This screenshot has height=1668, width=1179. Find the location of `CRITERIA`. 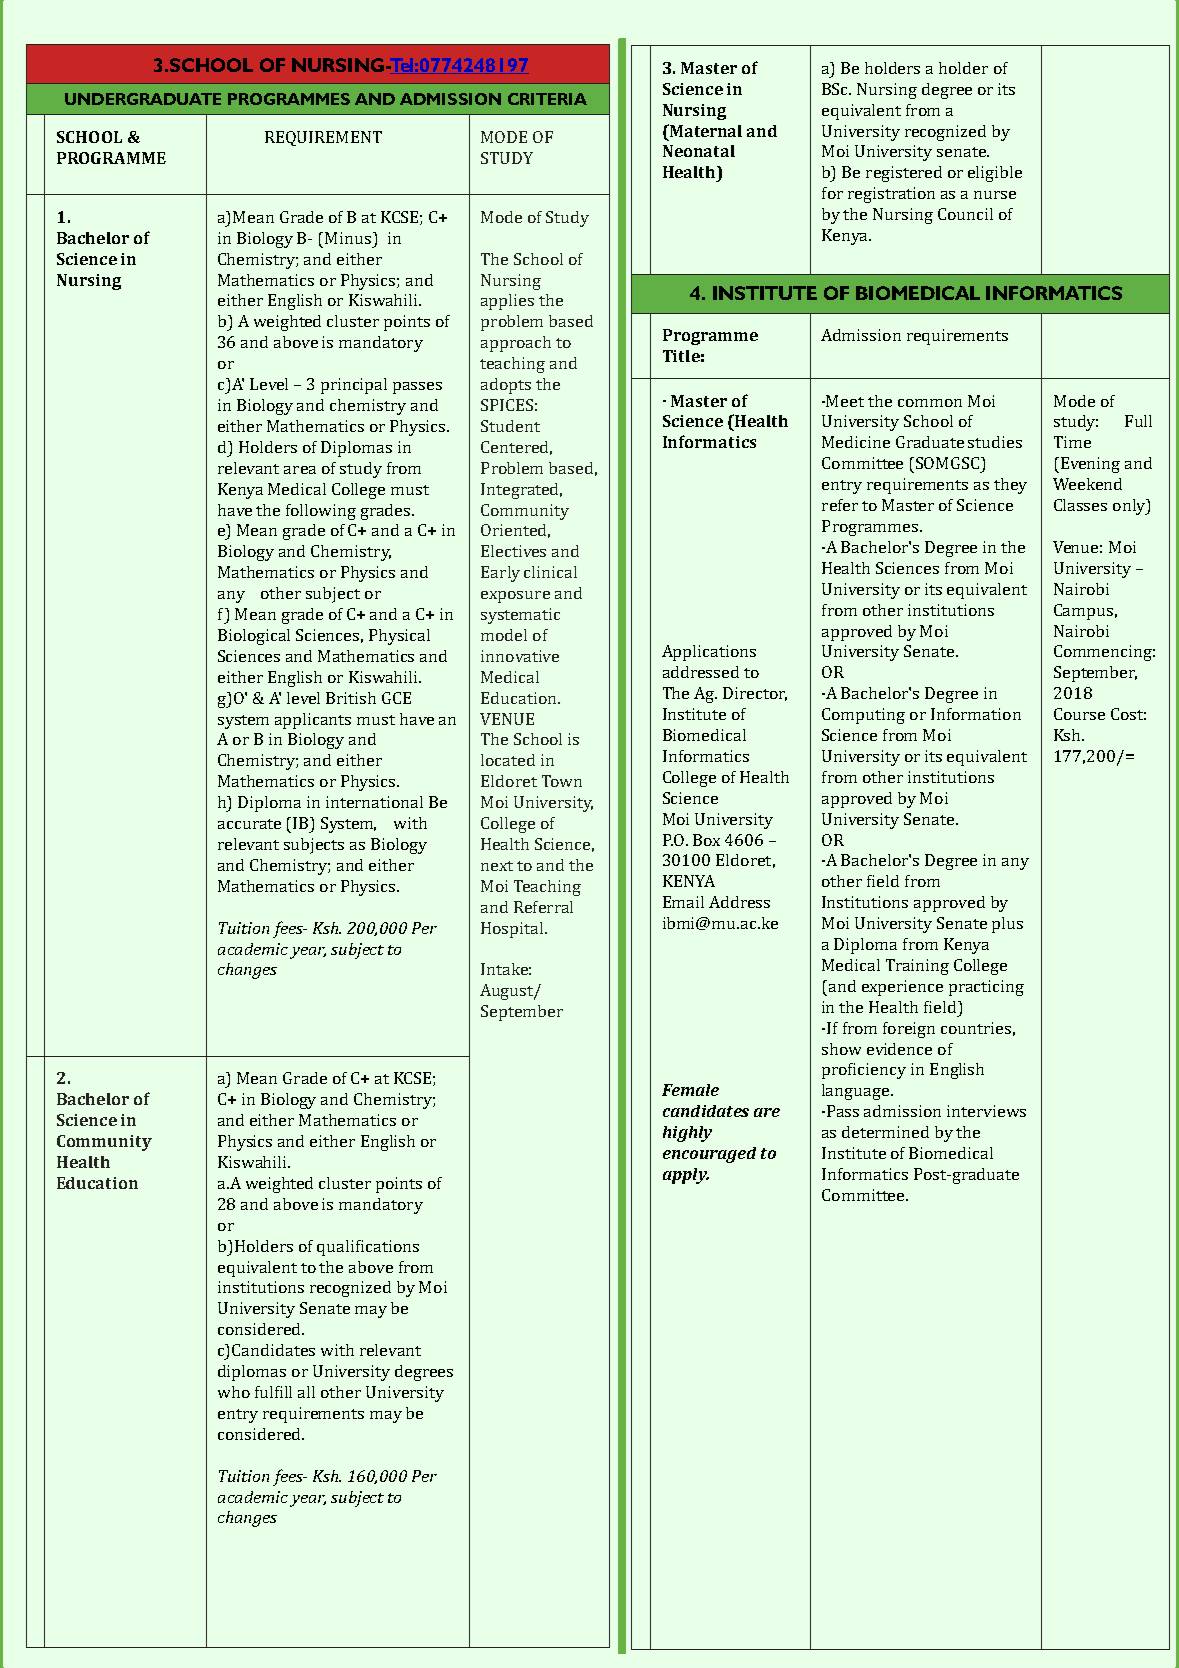

CRITERIA is located at coordinates (547, 99).
